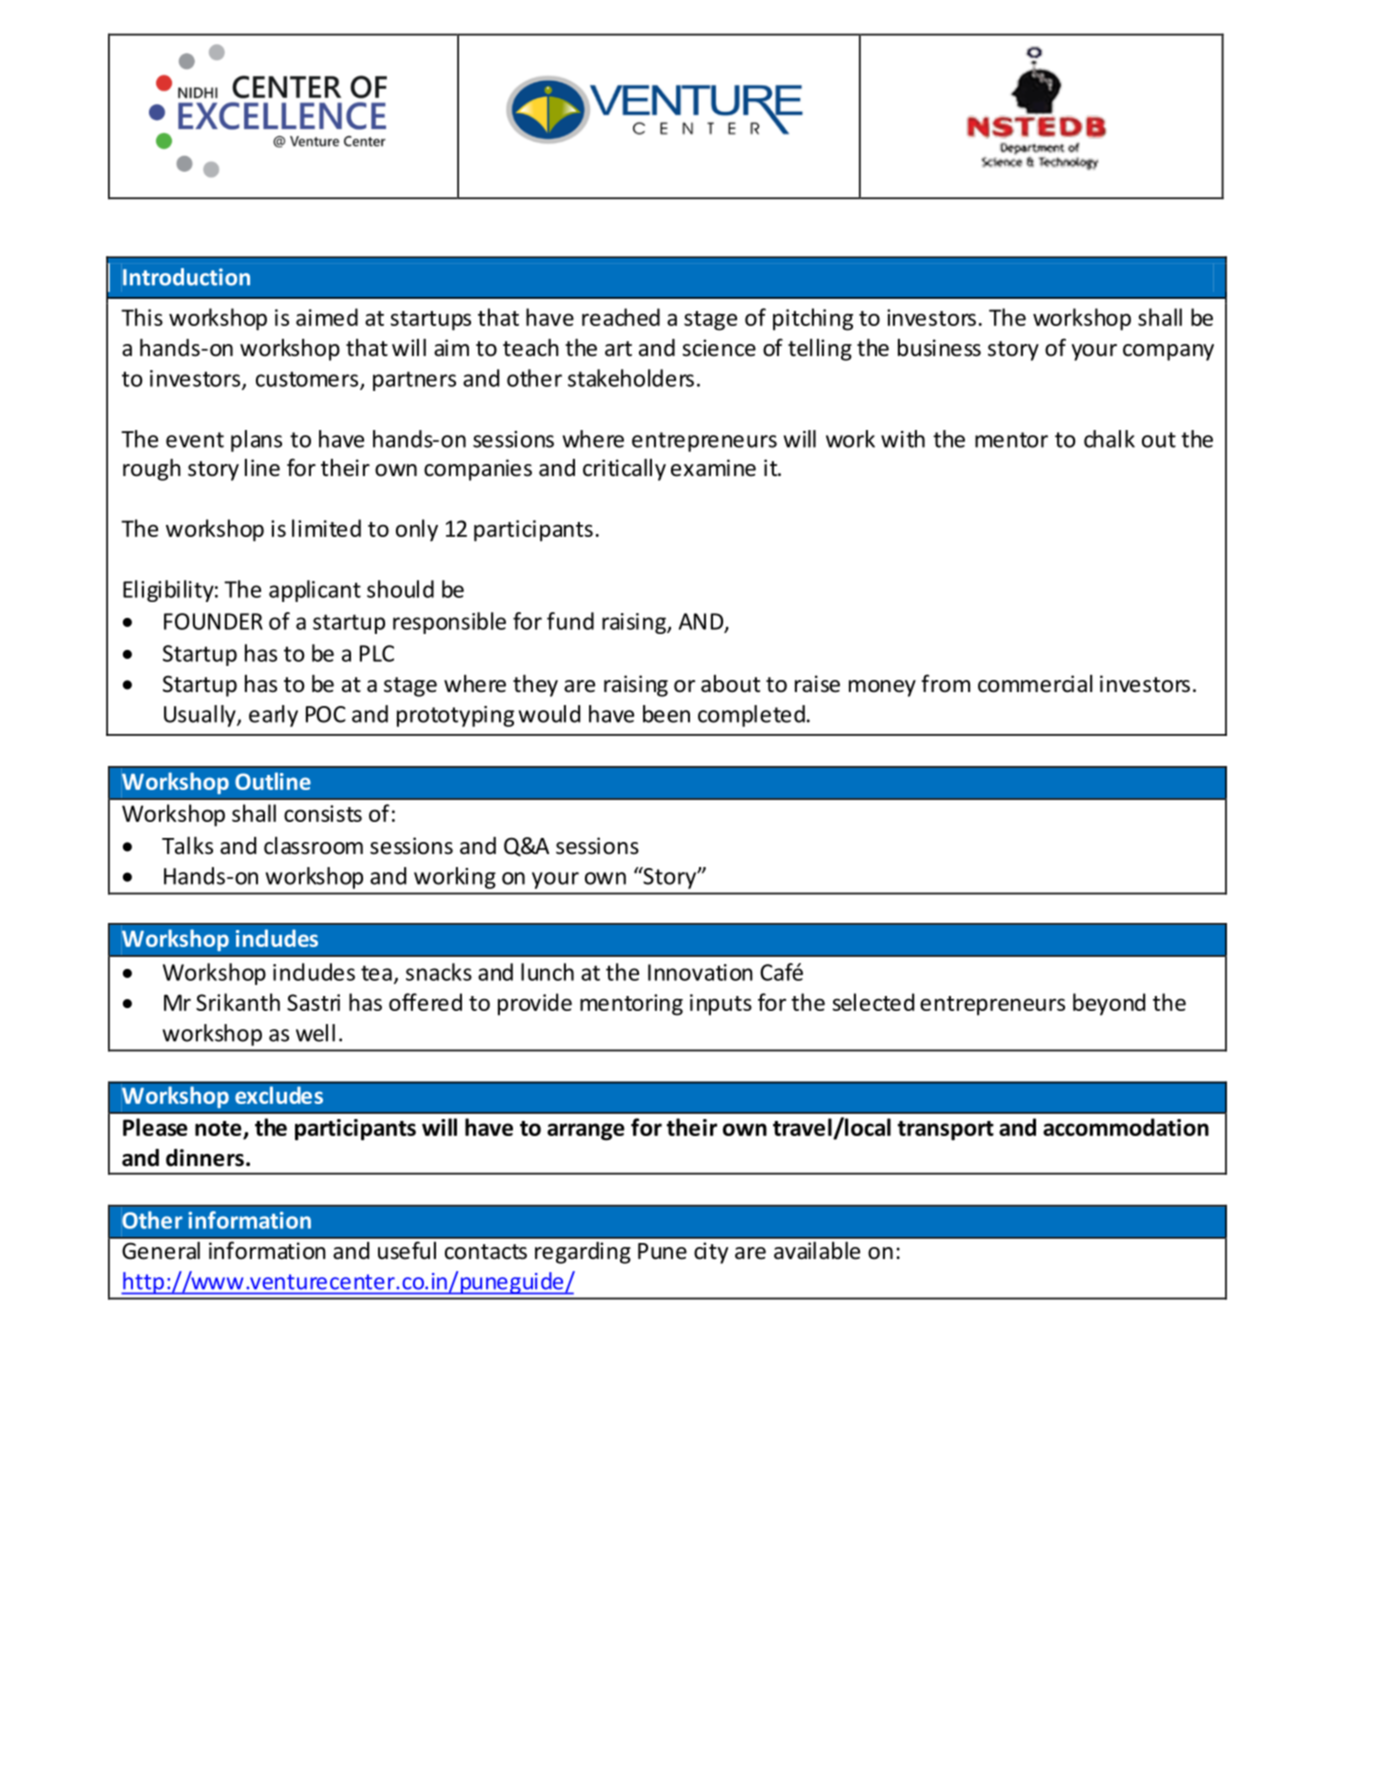 This screenshot has width=1377, height=1782. Describe the element at coordinates (205, 1158) in the screenshot. I see `dinners` at that location.
